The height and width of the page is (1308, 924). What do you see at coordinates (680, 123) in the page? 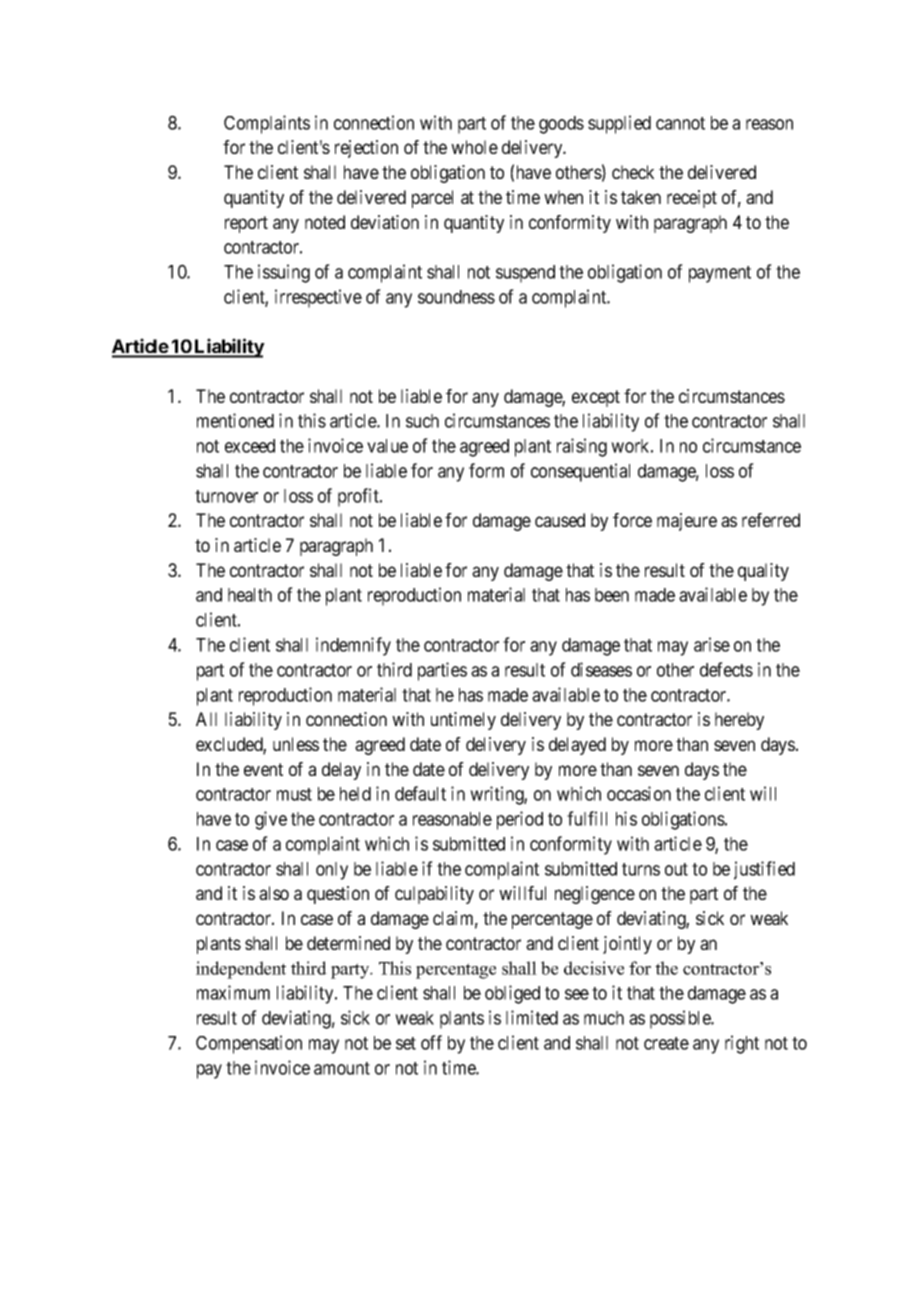
I see `cannot` at bounding box center [680, 123].
